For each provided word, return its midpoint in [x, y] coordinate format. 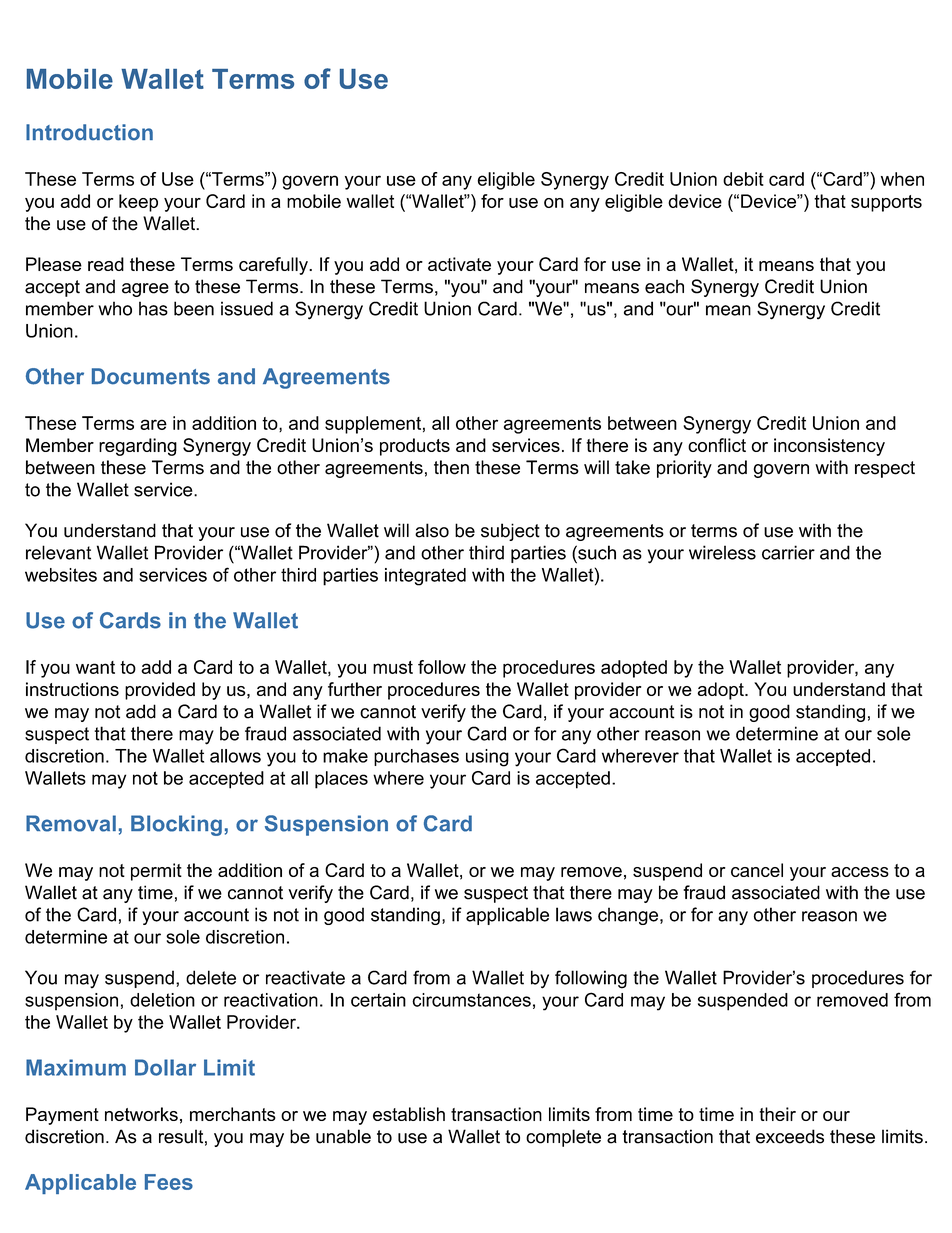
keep [138, 203]
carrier [788, 552]
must [393, 667]
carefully [274, 266]
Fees [169, 1182]
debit [743, 179]
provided [160, 691]
